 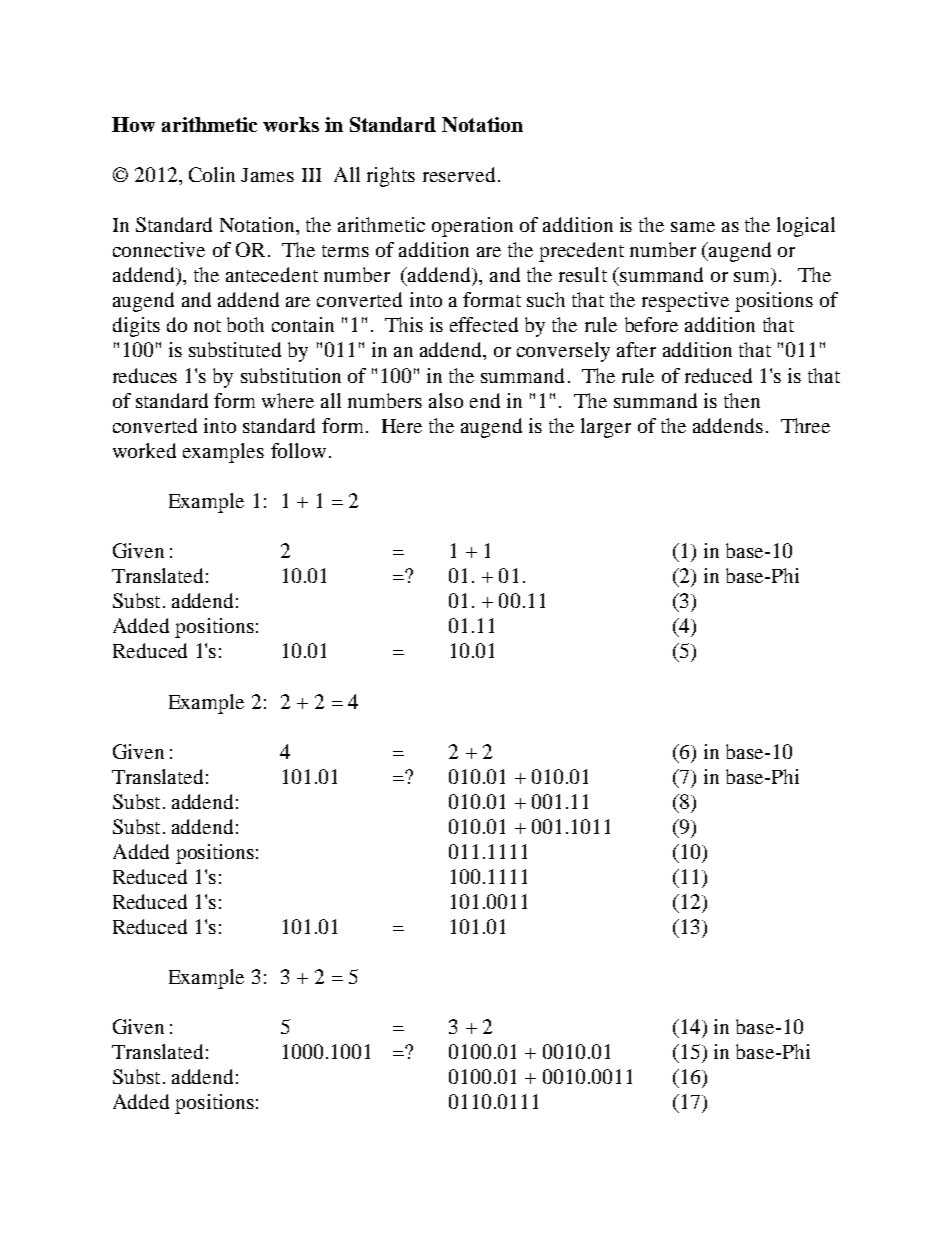 What do you see at coordinates (606, 428) in the document?
I see `larger` at bounding box center [606, 428].
